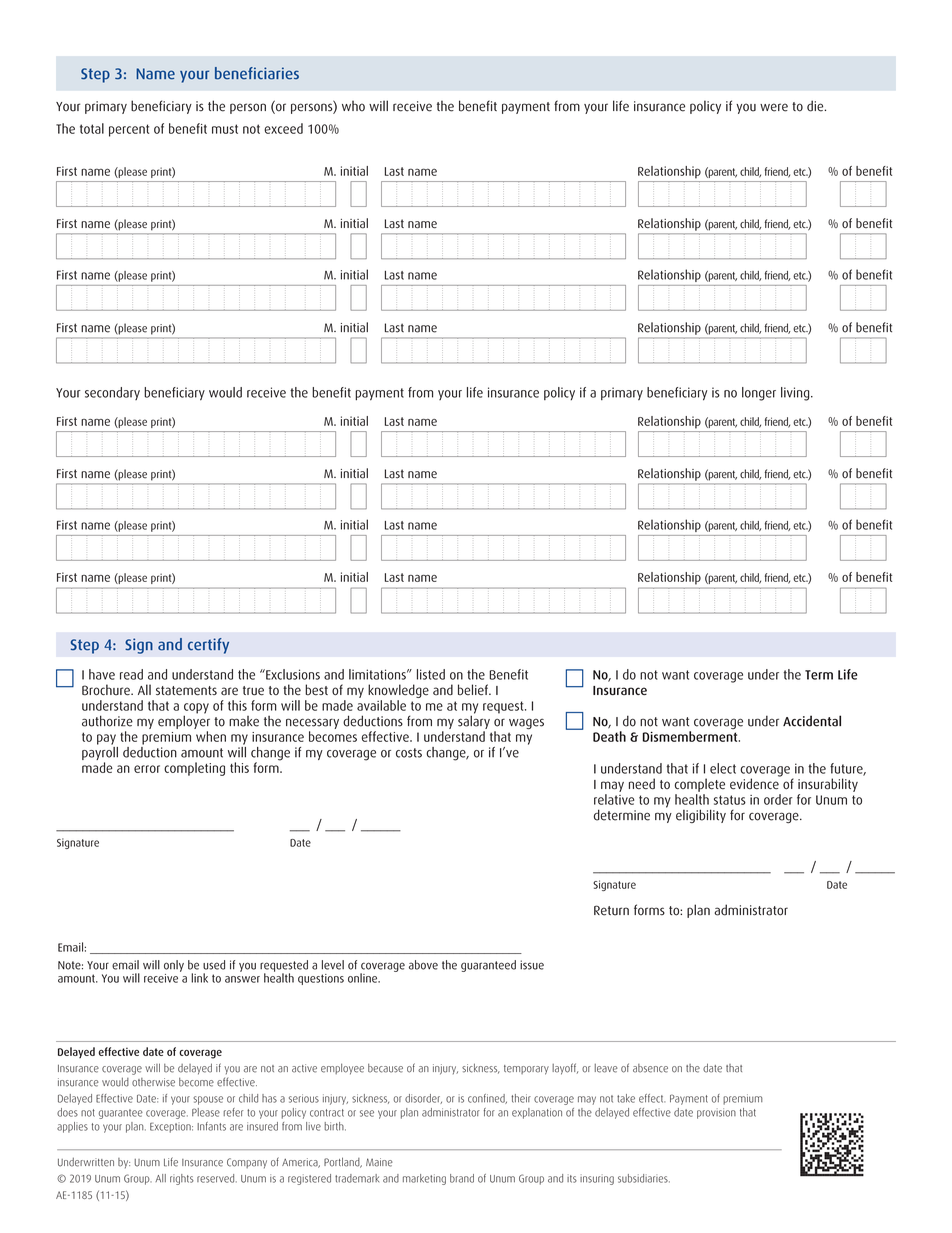 The image size is (952, 1233). I want to click on Accidental, so click(812, 721).
